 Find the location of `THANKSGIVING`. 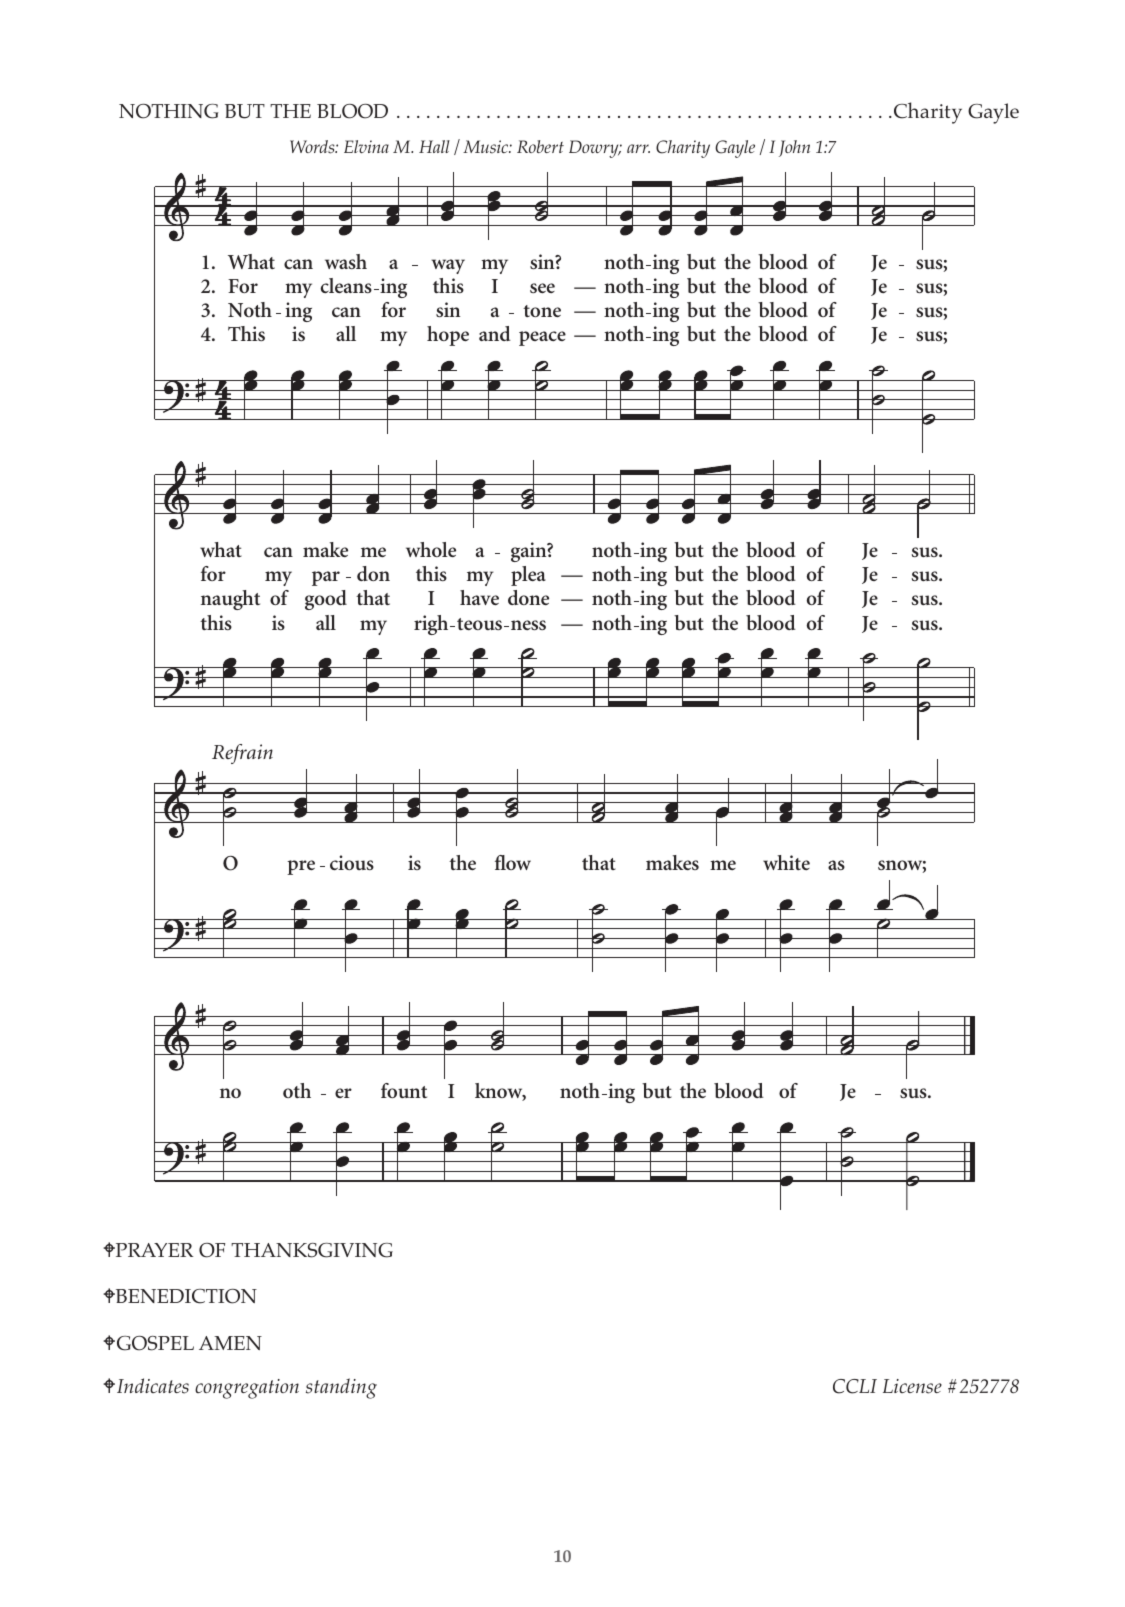

THANKSGIVING is located at coordinates (312, 1250).
